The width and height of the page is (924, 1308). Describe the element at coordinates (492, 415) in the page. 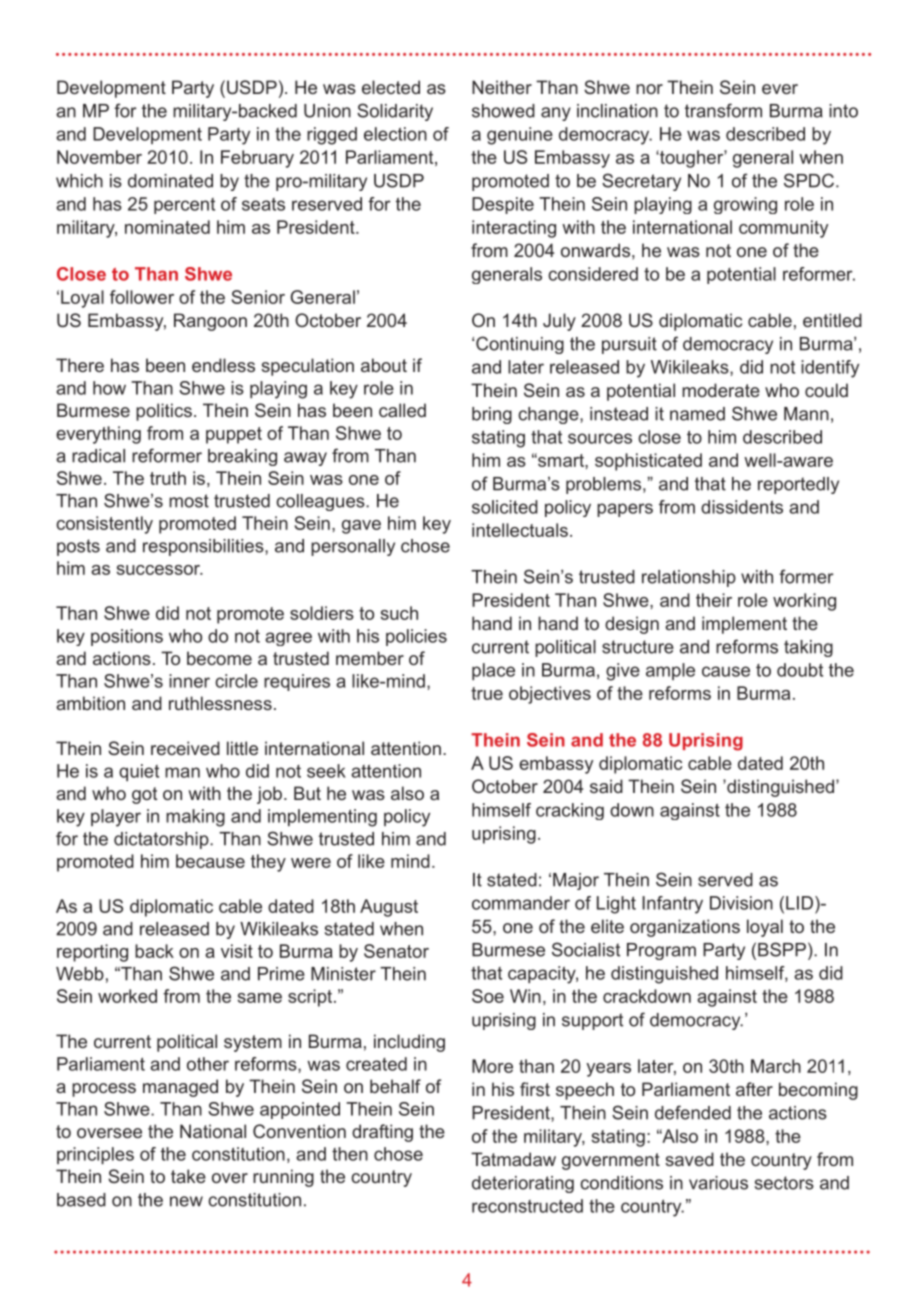

I see `bring` at that location.
